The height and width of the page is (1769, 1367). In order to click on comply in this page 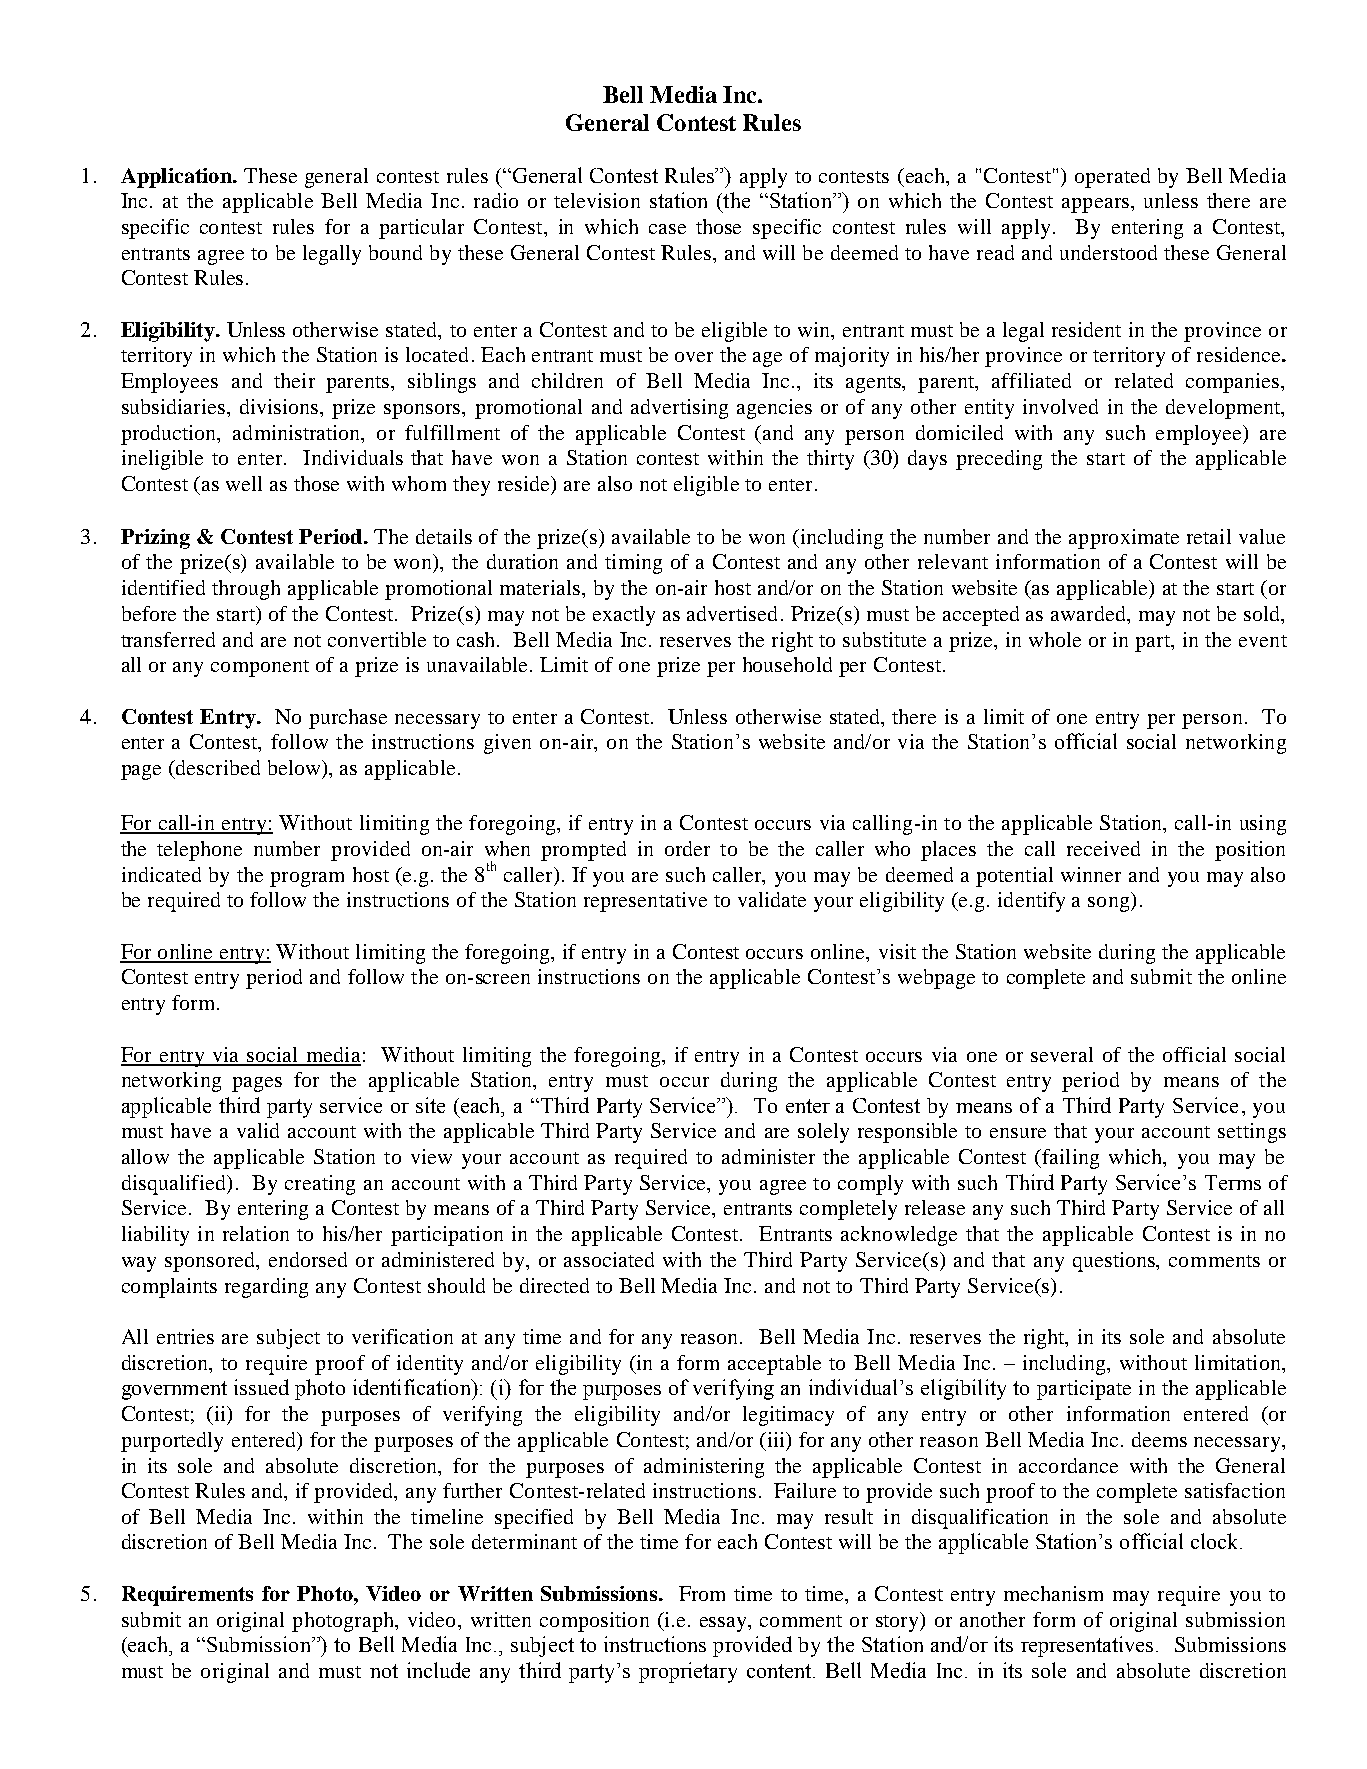, I will do `click(870, 1185)`.
